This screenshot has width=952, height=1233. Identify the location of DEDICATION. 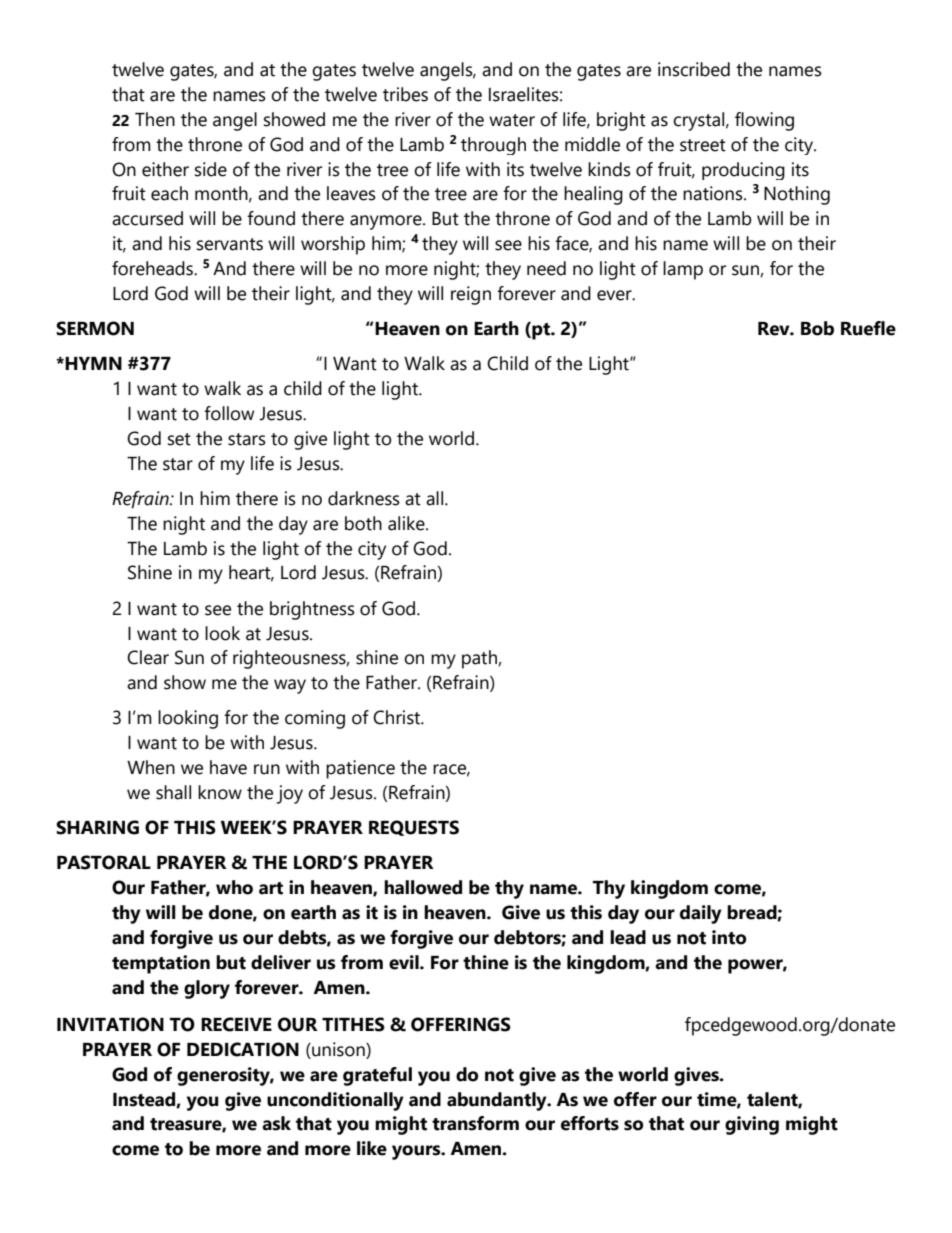
(243, 1049).
